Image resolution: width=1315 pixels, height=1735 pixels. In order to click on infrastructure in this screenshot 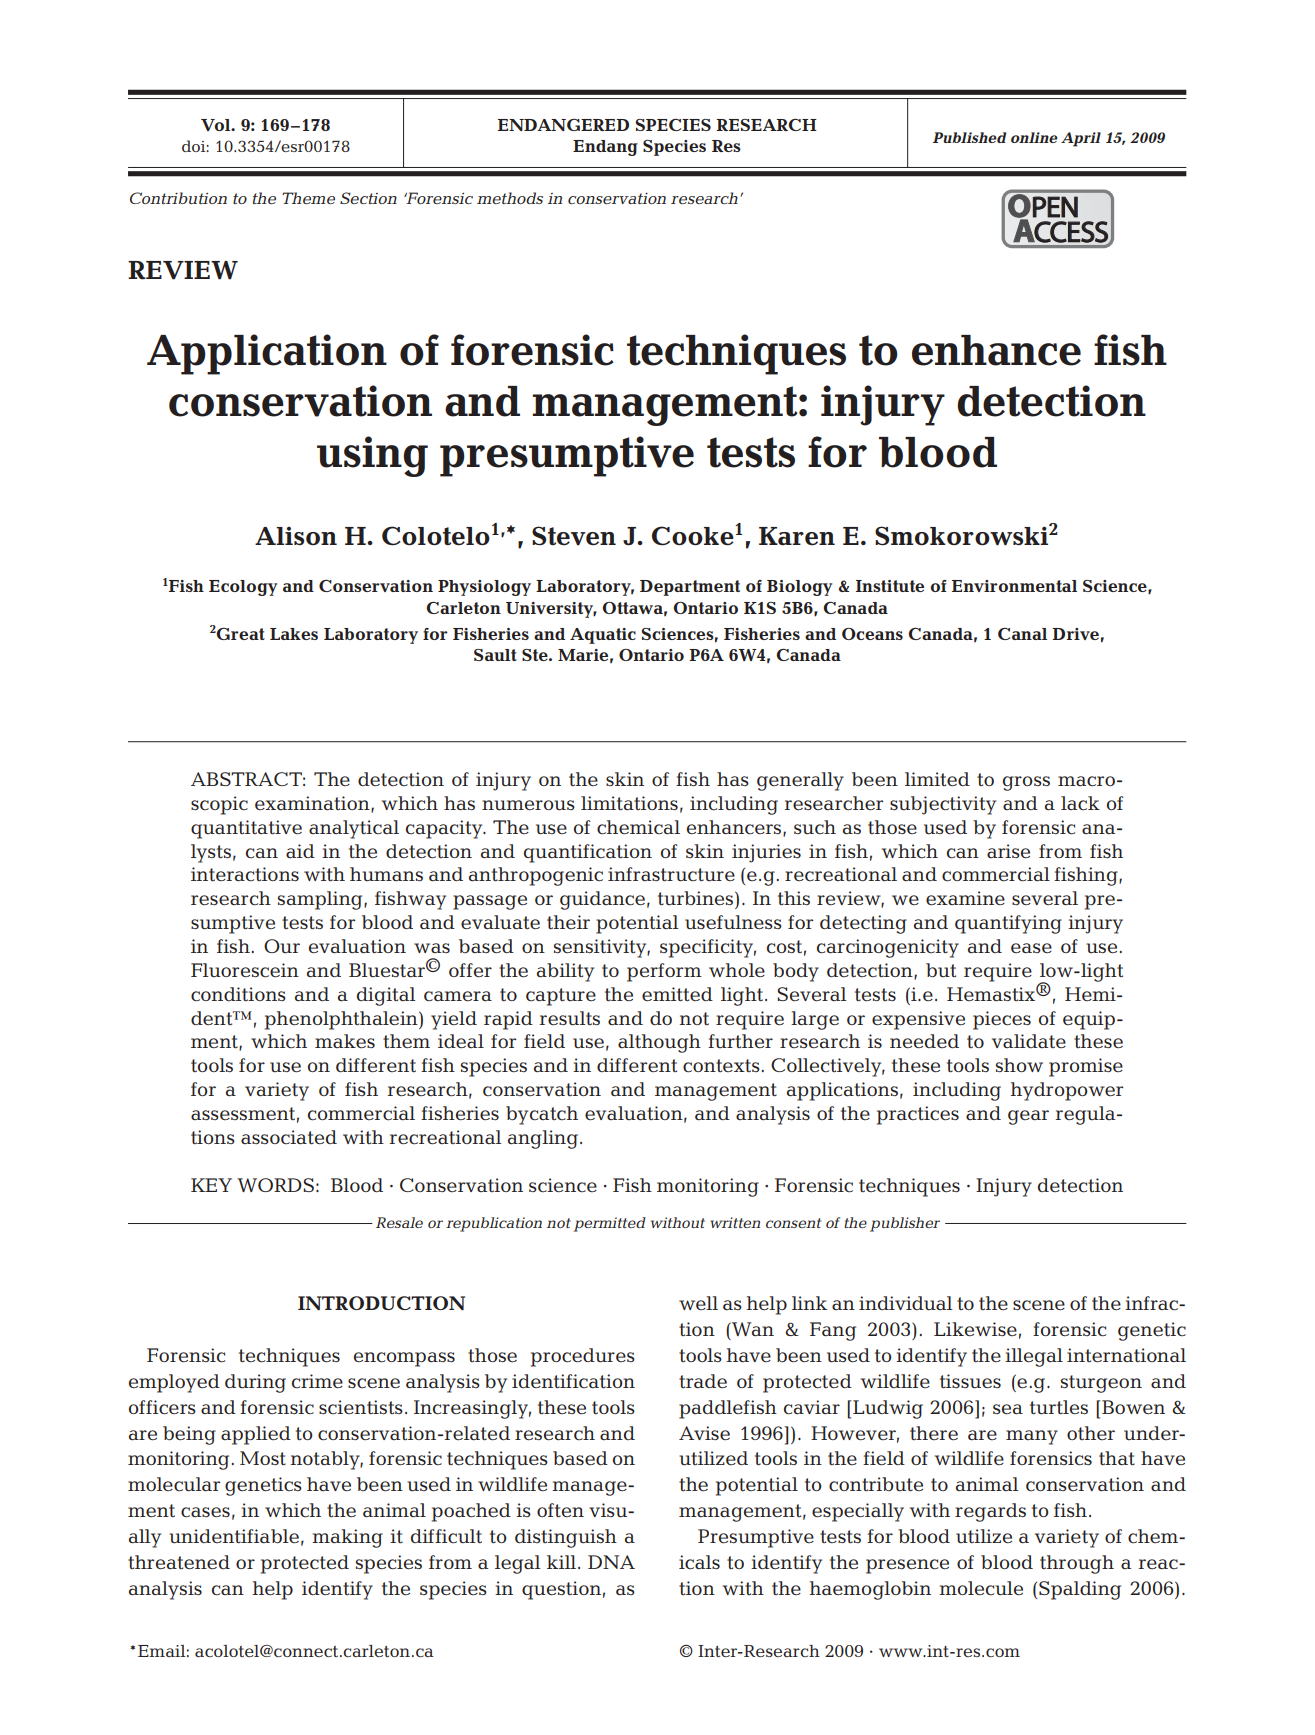, I will do `click(671, 874)`.
